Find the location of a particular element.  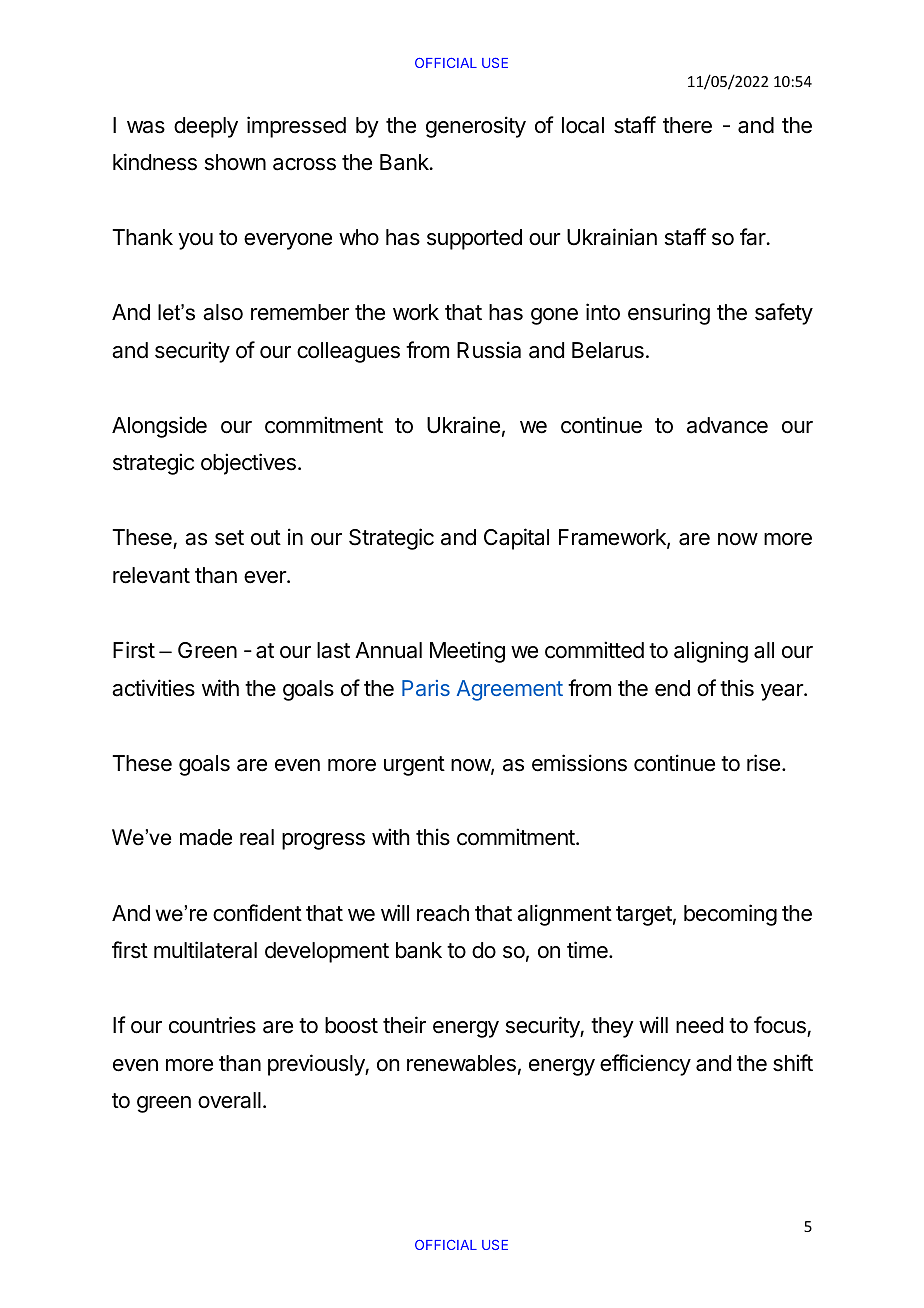

Meeting is located at coordinates (467, 652).
